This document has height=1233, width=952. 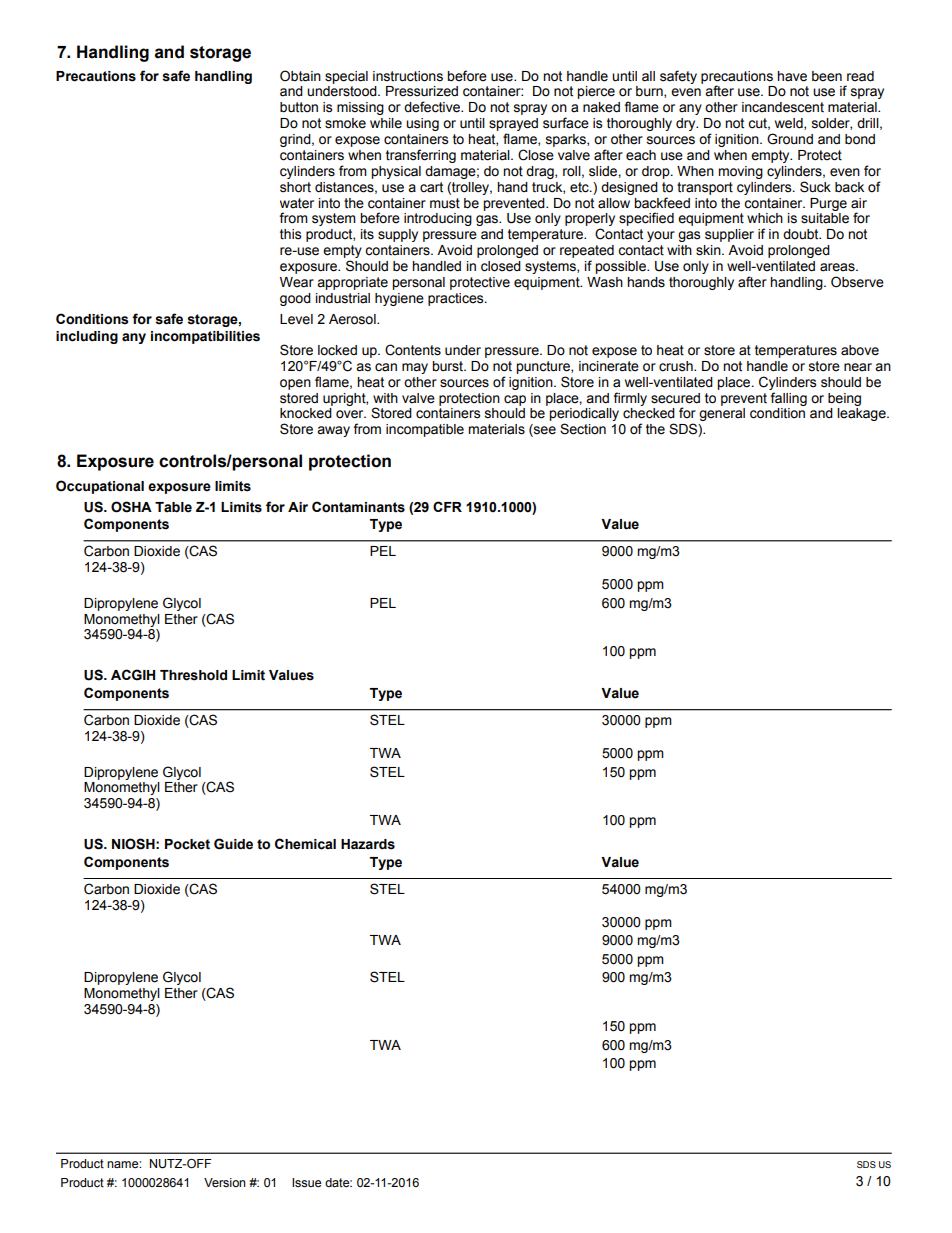 I want to click on incompatibilities, so click(x=205, y=337).
